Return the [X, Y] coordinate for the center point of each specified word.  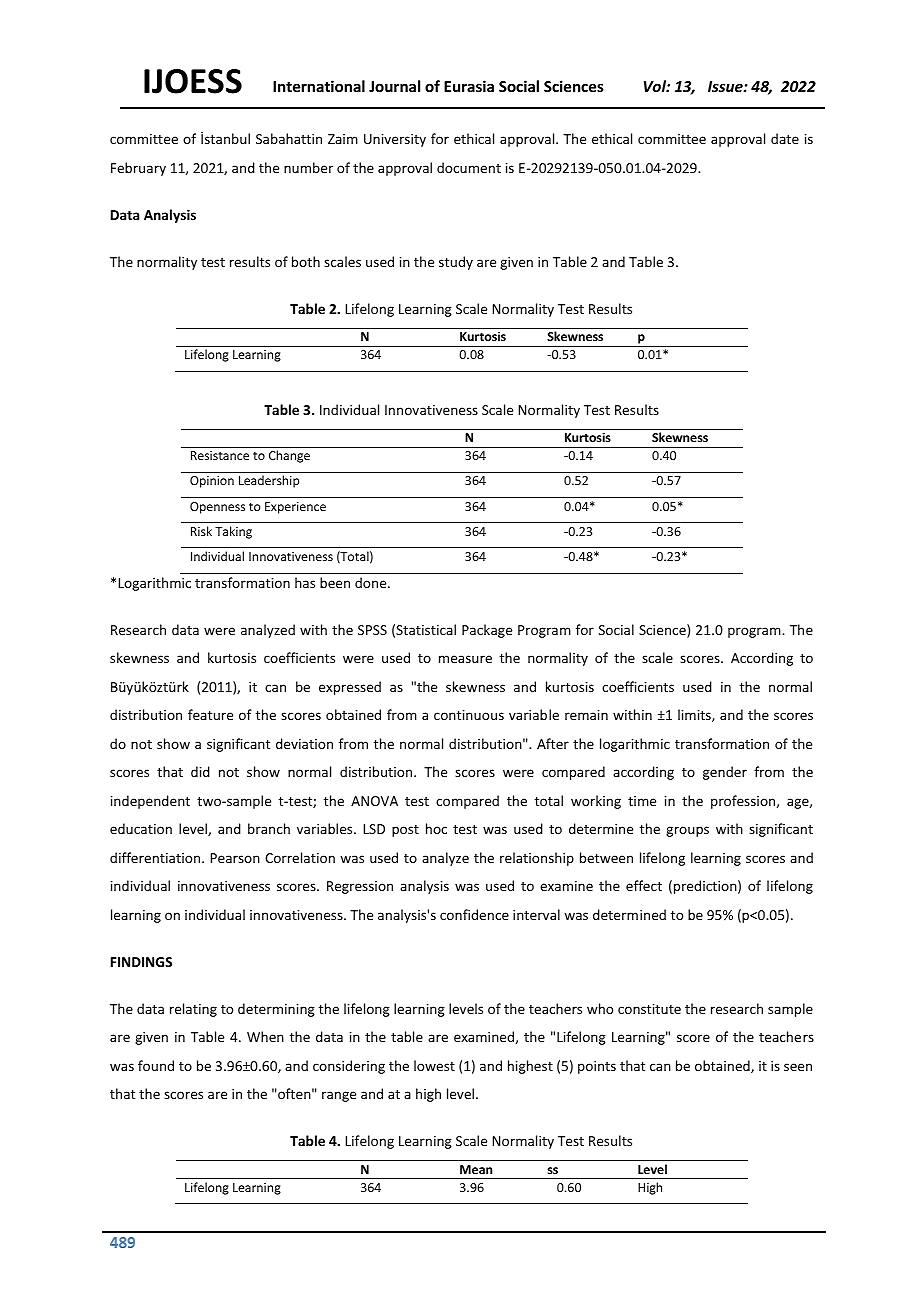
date [785, 138]
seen [798, 1067]
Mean [476, 1169]
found [156, 1065]
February [138, 169]
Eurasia [469, 86]
